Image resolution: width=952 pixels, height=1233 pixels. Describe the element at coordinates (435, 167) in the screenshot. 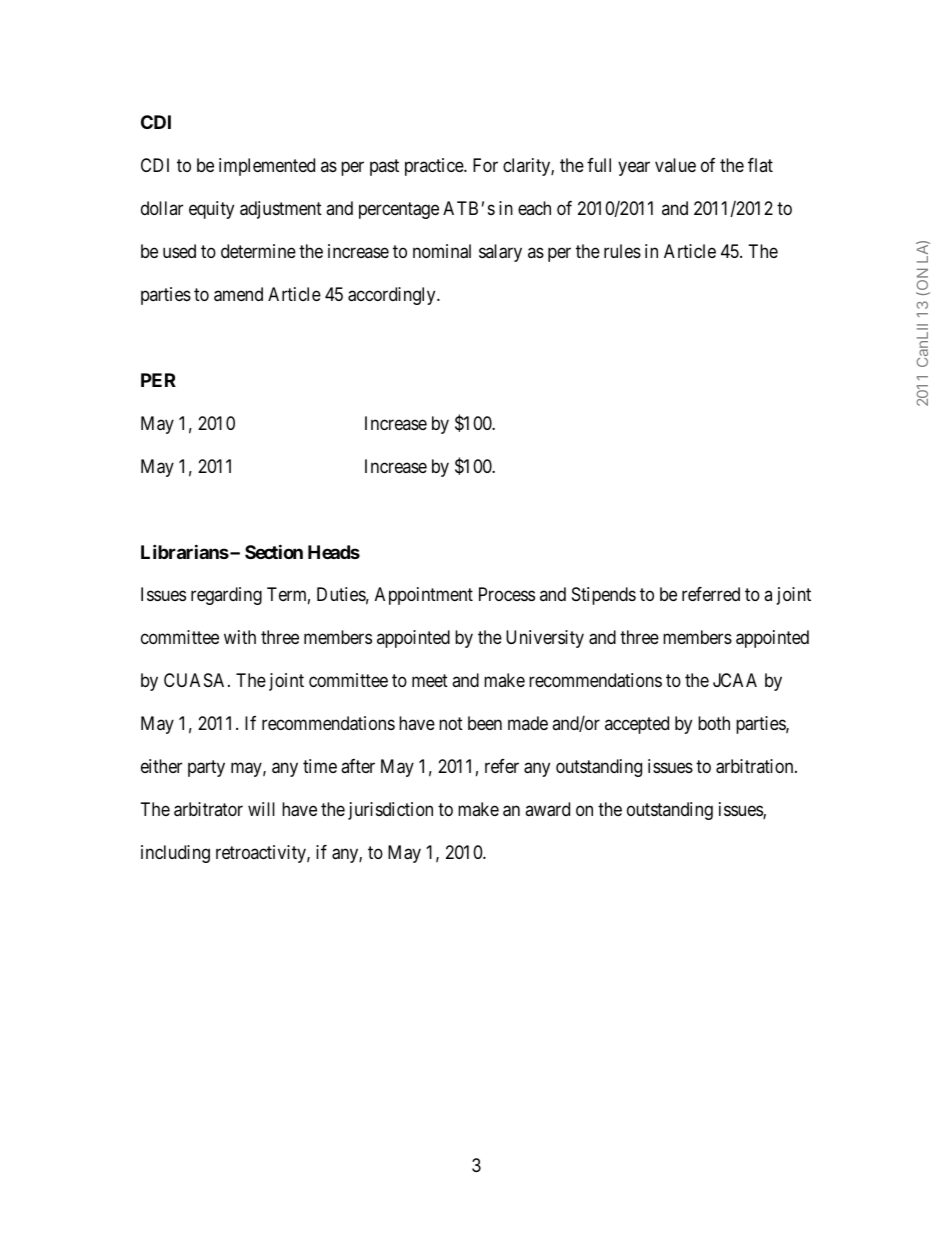

I see `practice` at that location.
